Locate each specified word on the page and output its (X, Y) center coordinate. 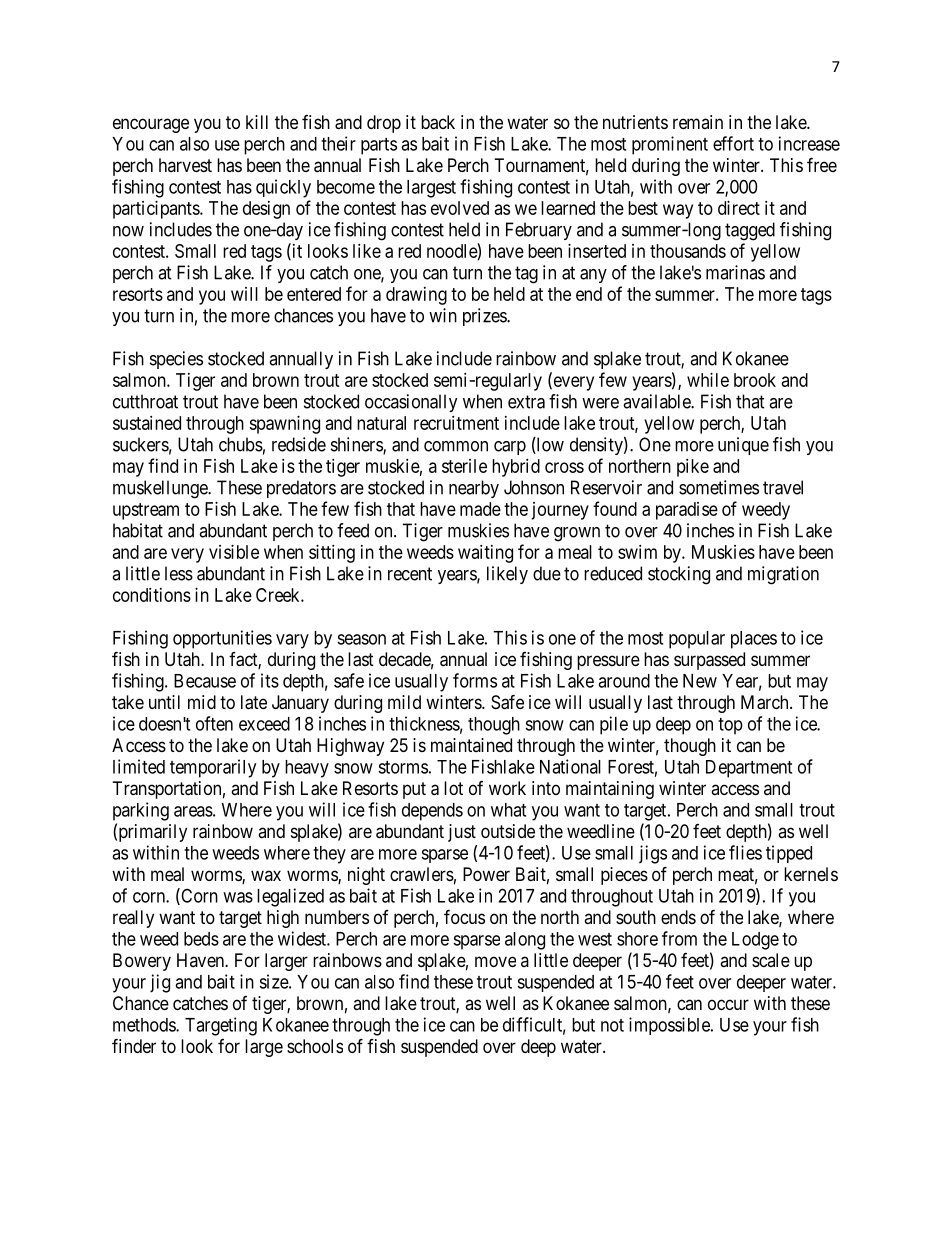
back (438, 122)
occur (728, 1004)
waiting (485, 554)
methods (145, 1025)
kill (257, 122)
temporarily (213, 768)
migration (783, 575)
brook (755, 380)
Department (749, 769)
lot (453, 788)
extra (526, 402)
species (176, 360)
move (495, 961)
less (179, 573)
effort (733, 143)
